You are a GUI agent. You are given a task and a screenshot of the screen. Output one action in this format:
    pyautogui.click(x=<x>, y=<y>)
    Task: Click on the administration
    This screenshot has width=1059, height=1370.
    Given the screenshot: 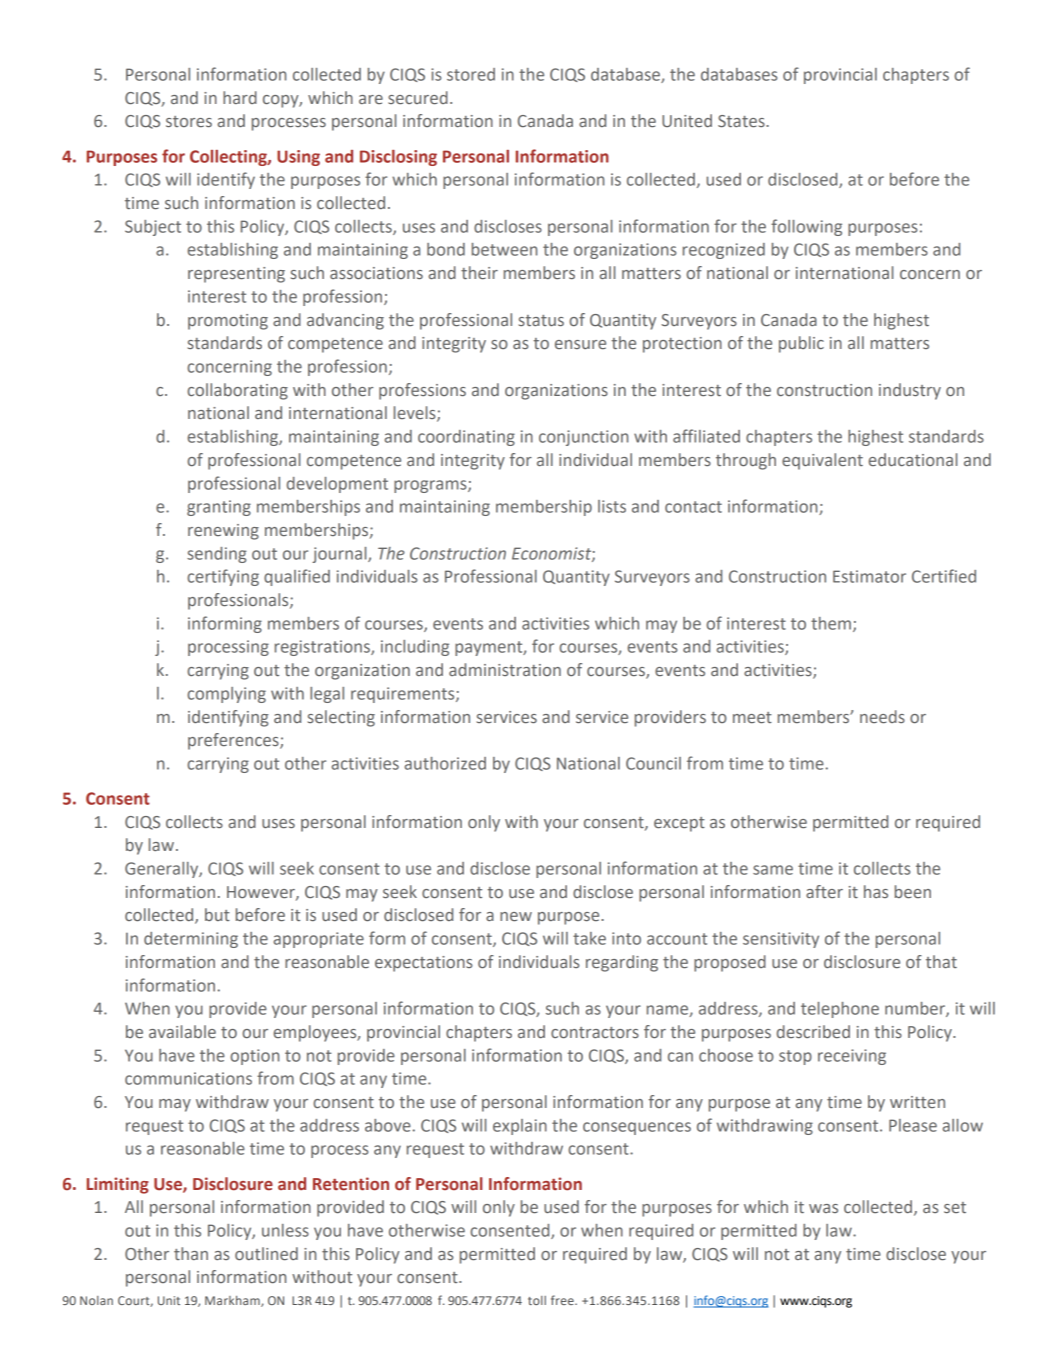 What is the action you would take?
    pyautogui.click(x=505, y=669)
